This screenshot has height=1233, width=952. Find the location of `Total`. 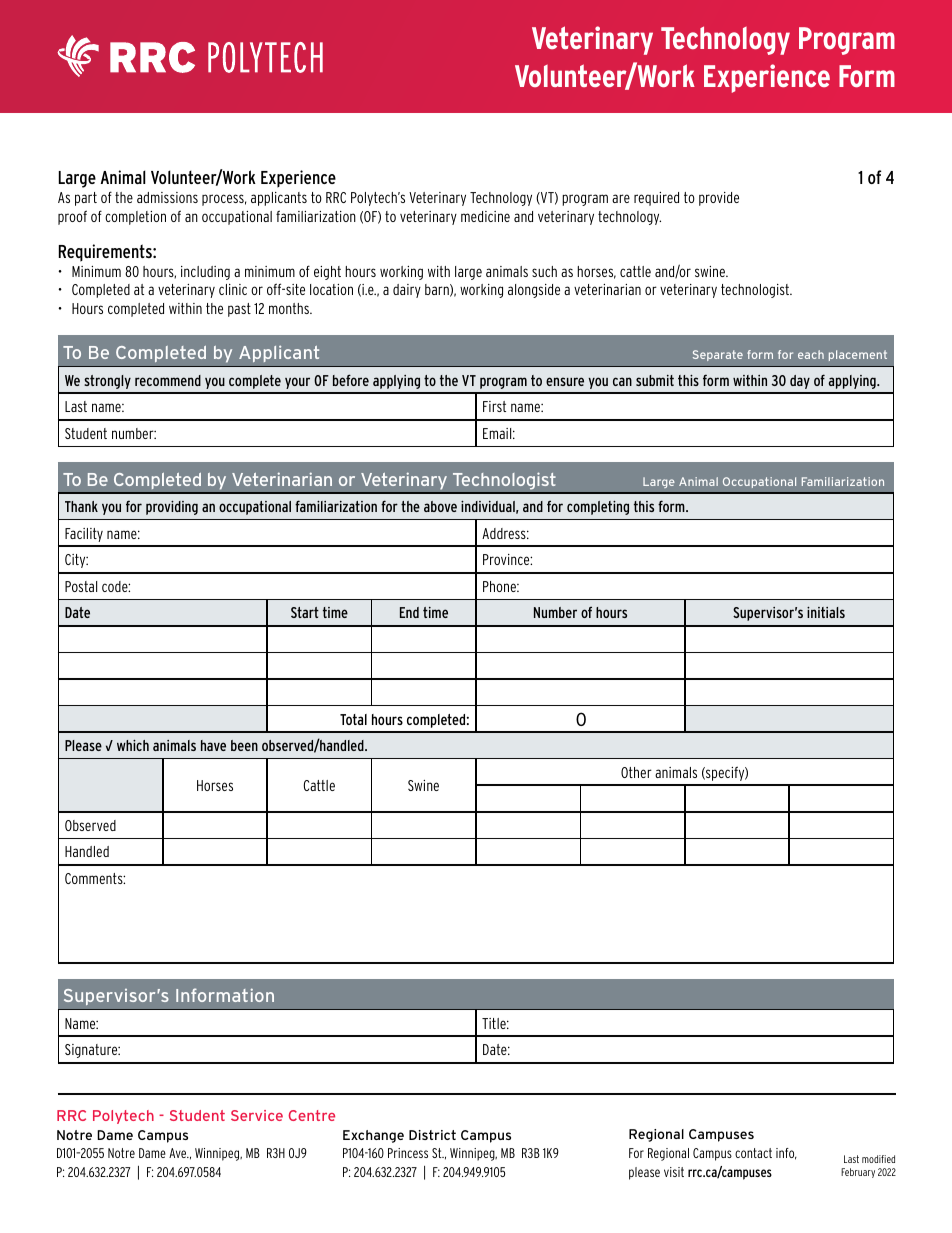

Total is located at coordinates (353, 719).
